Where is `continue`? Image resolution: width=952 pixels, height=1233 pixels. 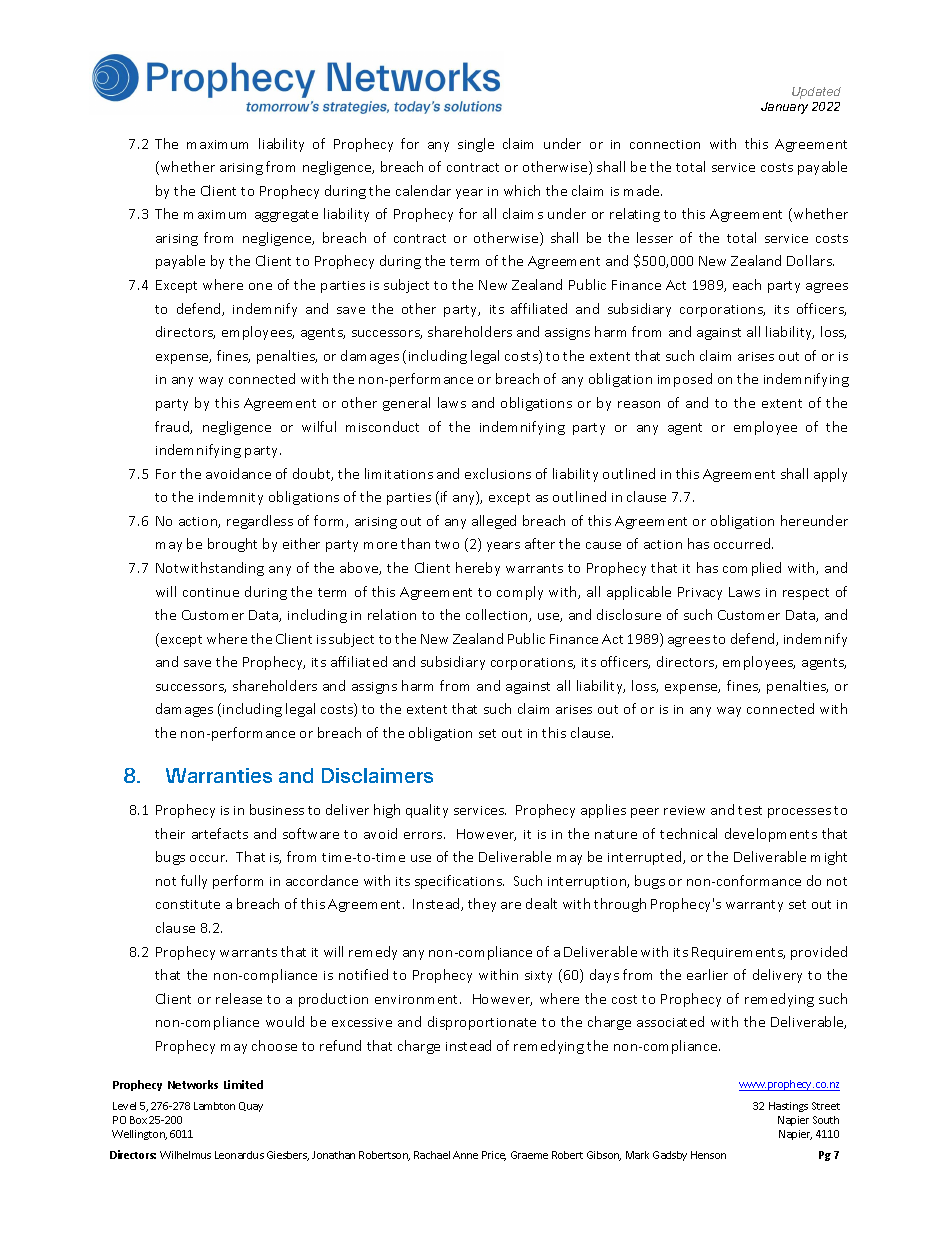
continue is located at coordinates (211, 592).
